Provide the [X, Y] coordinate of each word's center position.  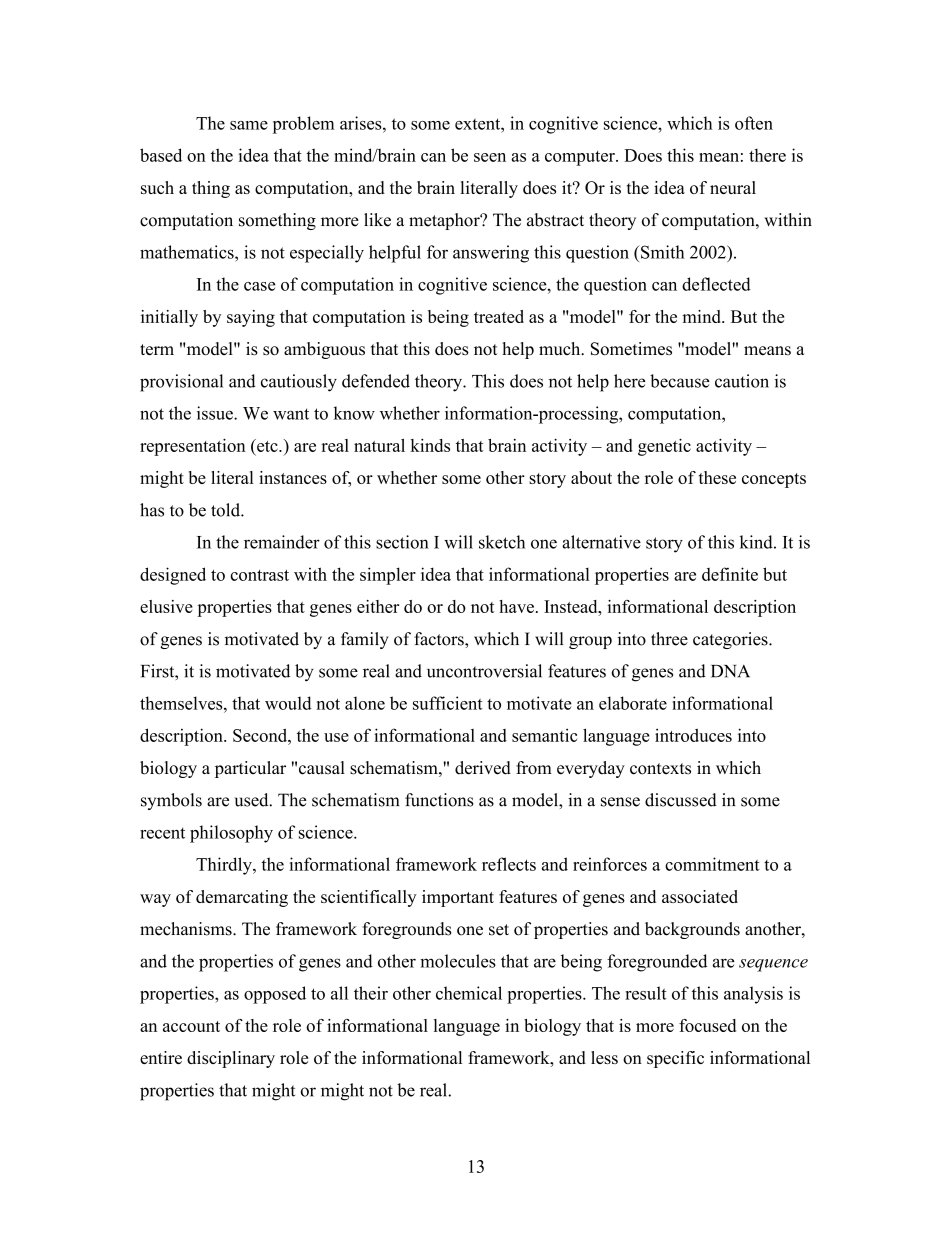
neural [733, 187]
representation [193, 447]
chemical [469, 993]
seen [490, 157]
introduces [693, 735]
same [249, 125]
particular [250, 769]
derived [483, 768]
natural [379, 445]
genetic [664, 447]
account [191, 1026]
